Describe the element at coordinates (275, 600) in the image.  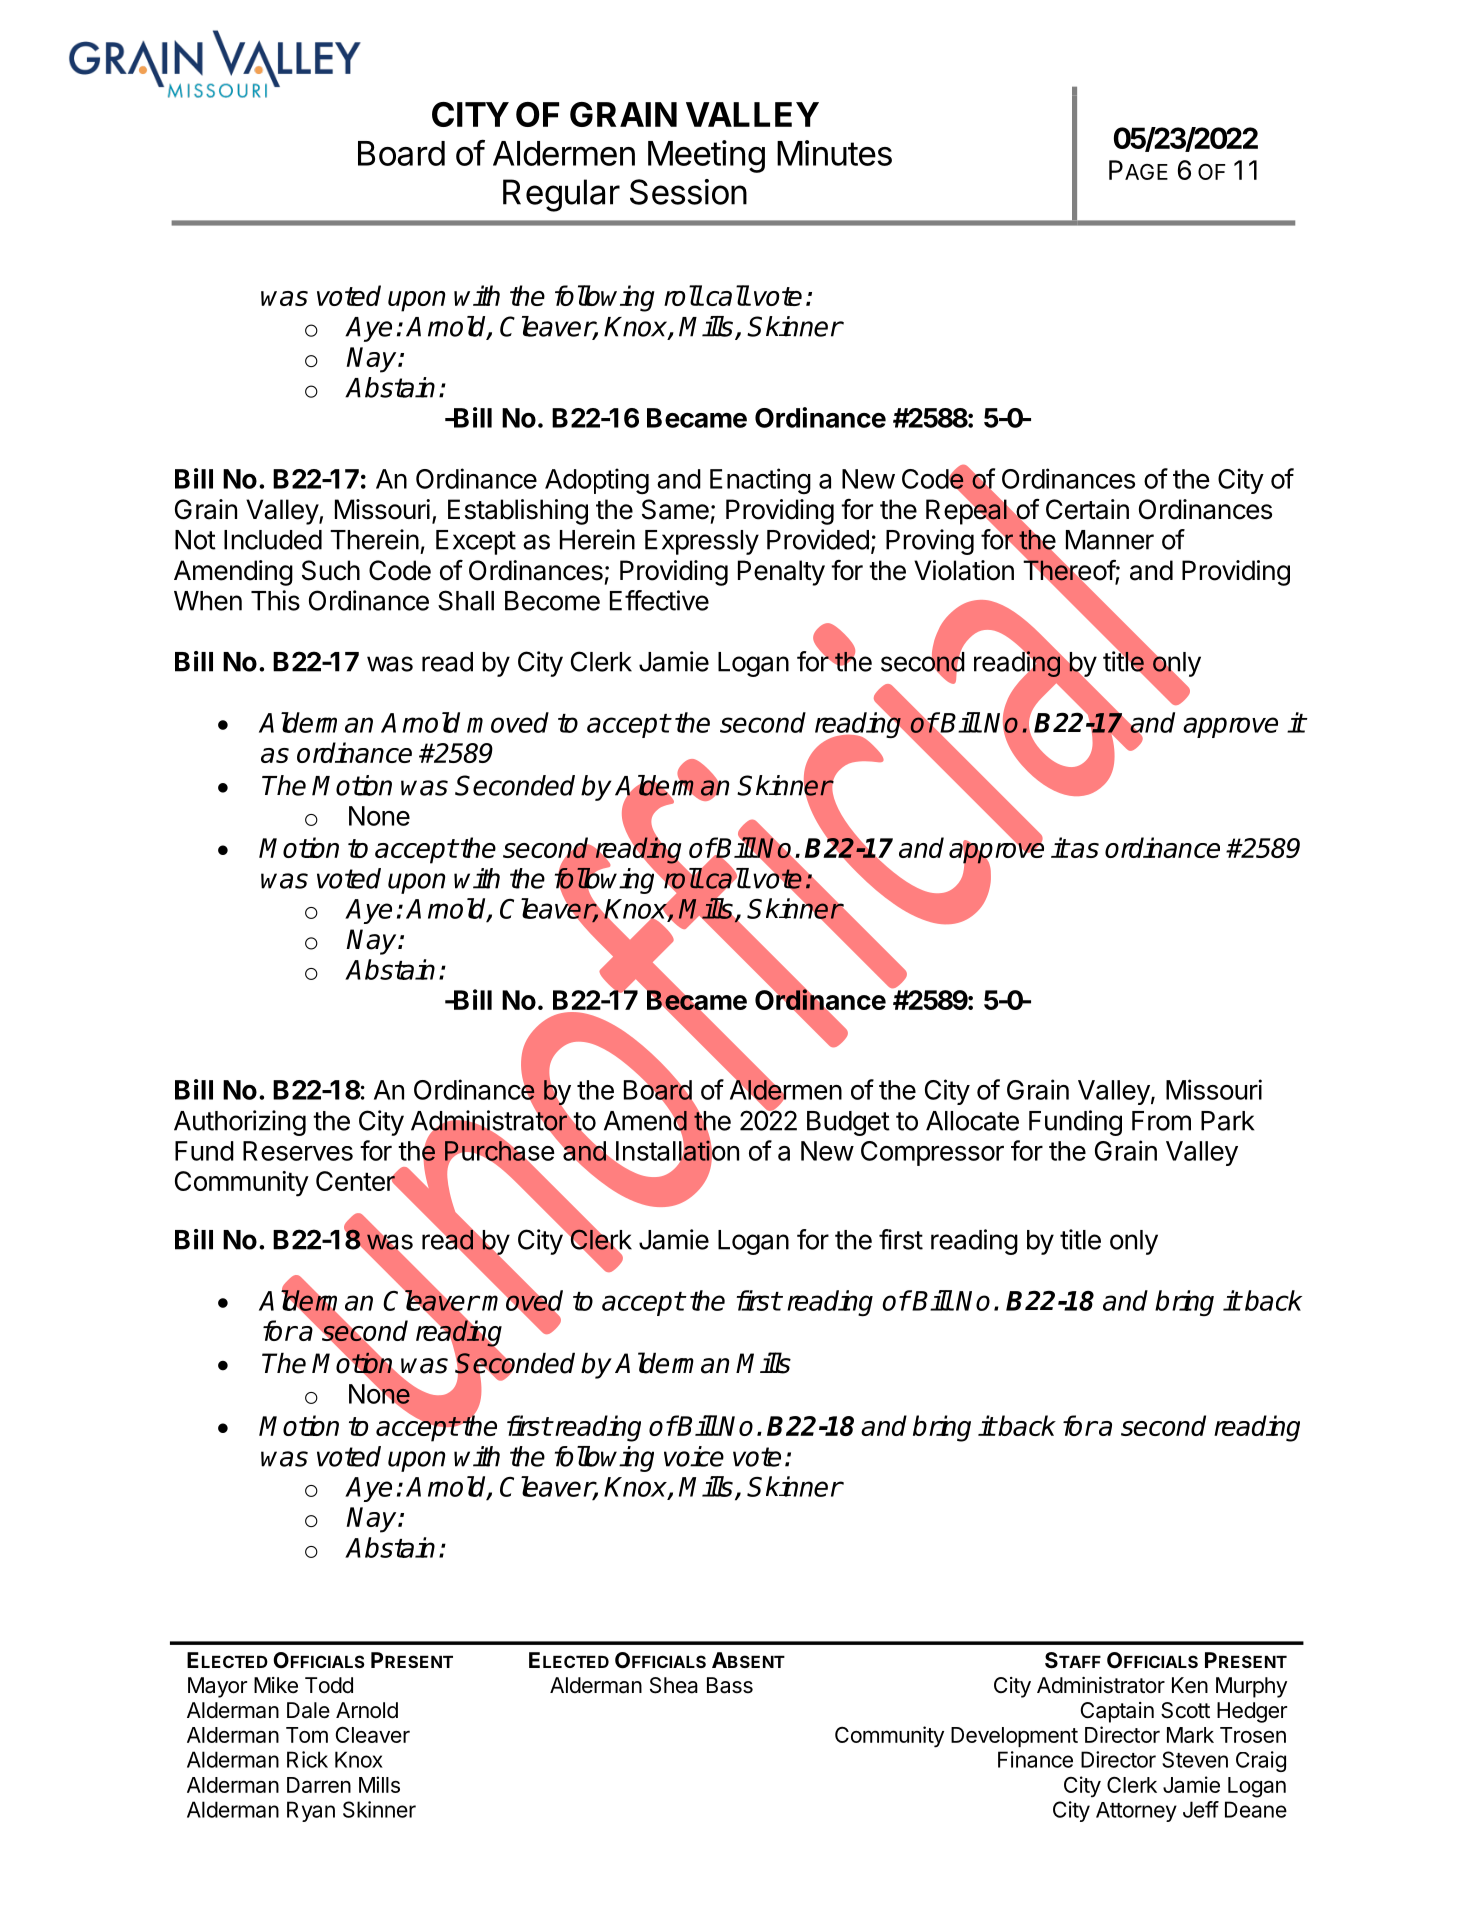
I see `This` at that location.
